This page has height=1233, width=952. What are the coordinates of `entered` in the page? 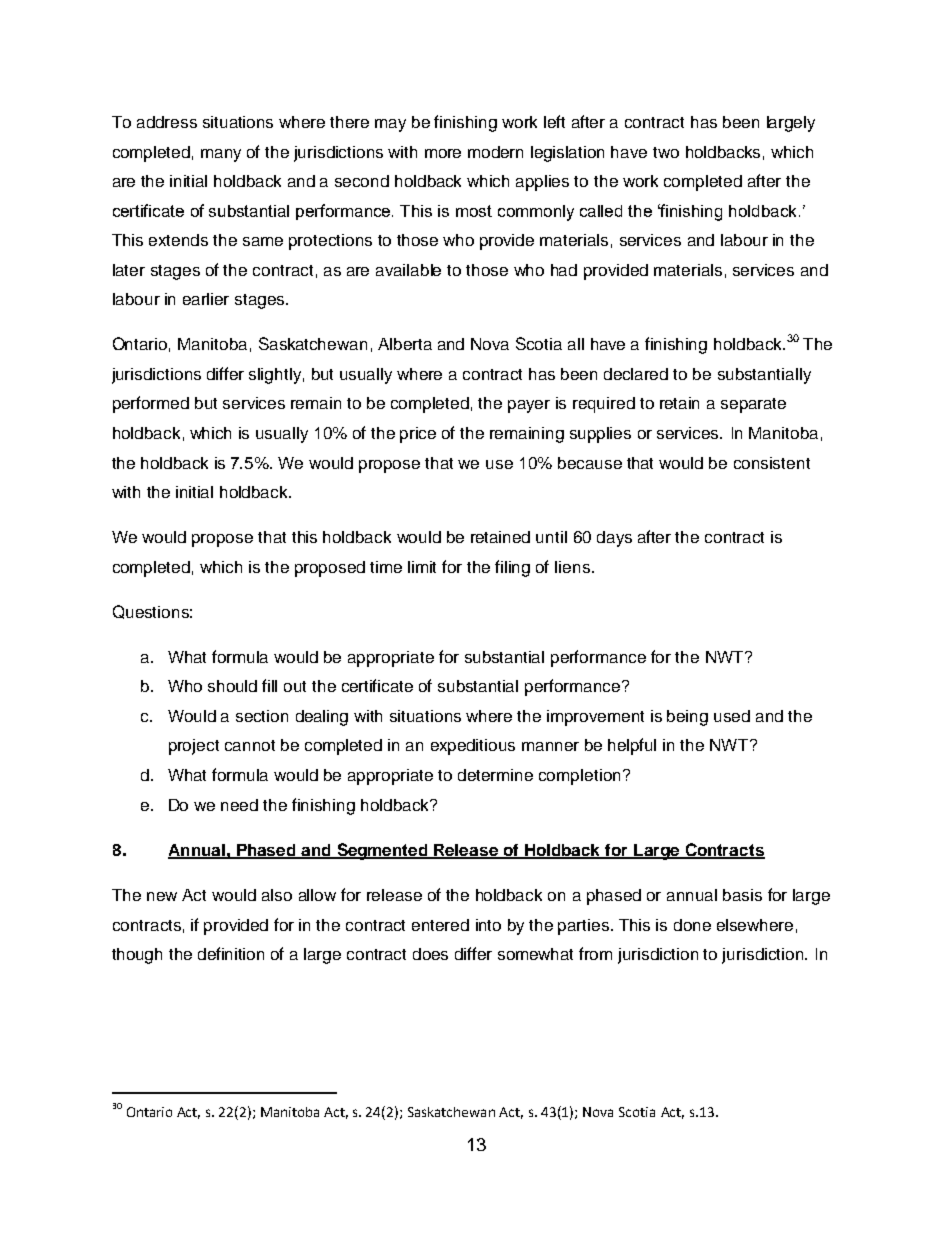 It's located at (440, 925).
